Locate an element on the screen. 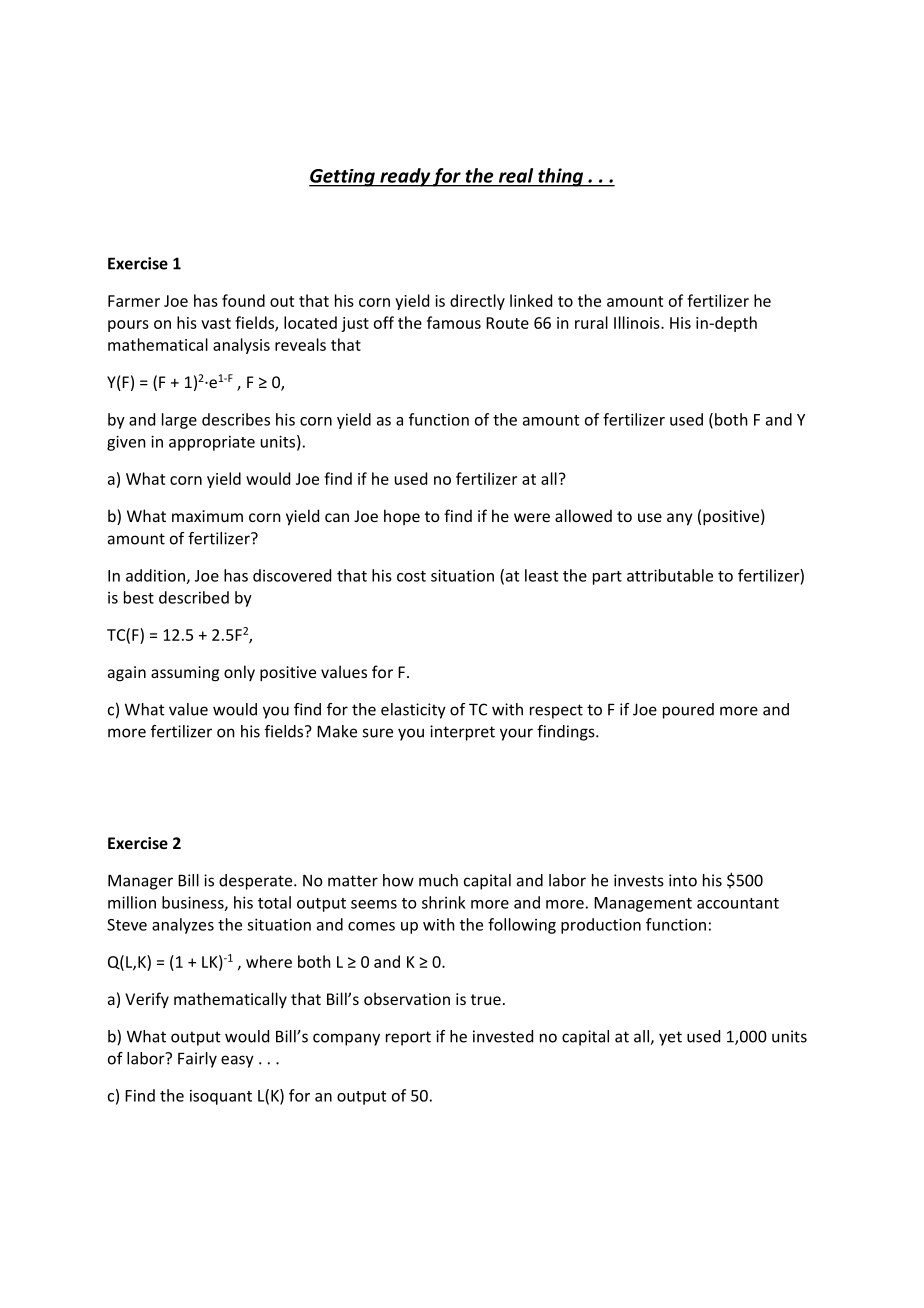  ready is located at coordinates (405, 177).
